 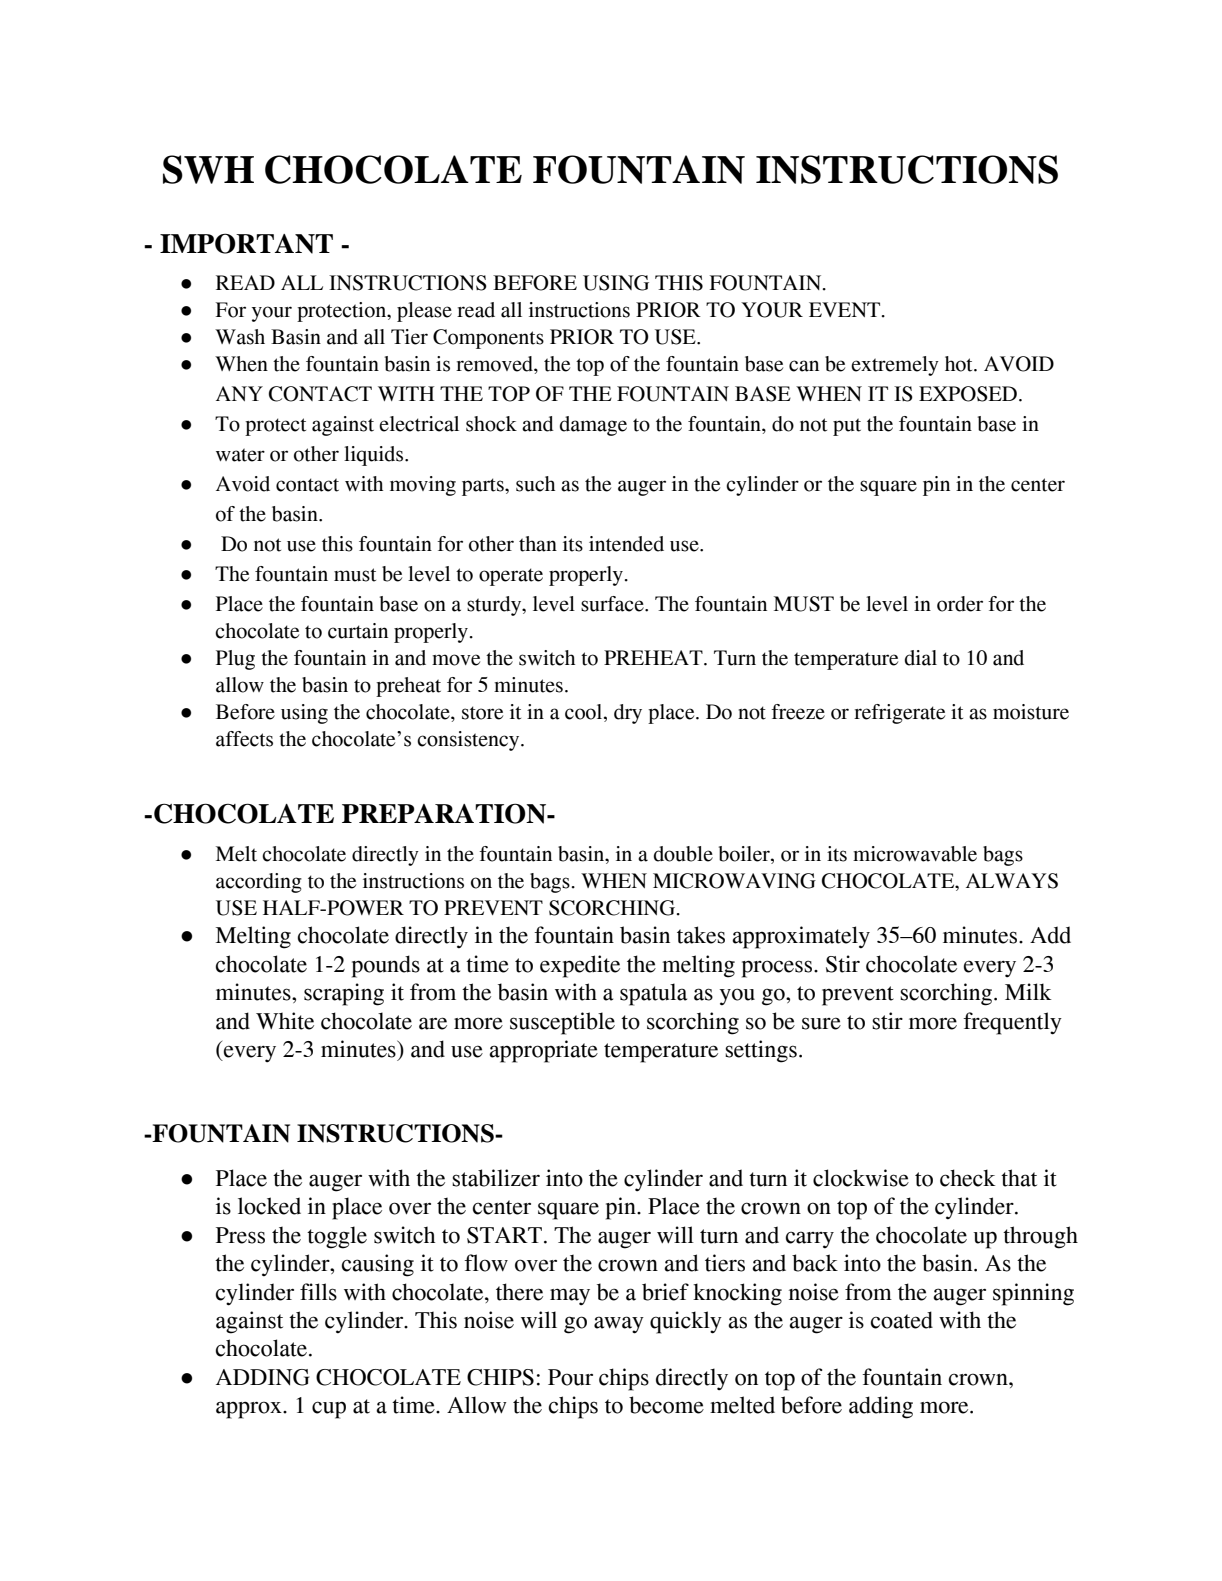 I want to click on affects, so click(x=244, y=739).
